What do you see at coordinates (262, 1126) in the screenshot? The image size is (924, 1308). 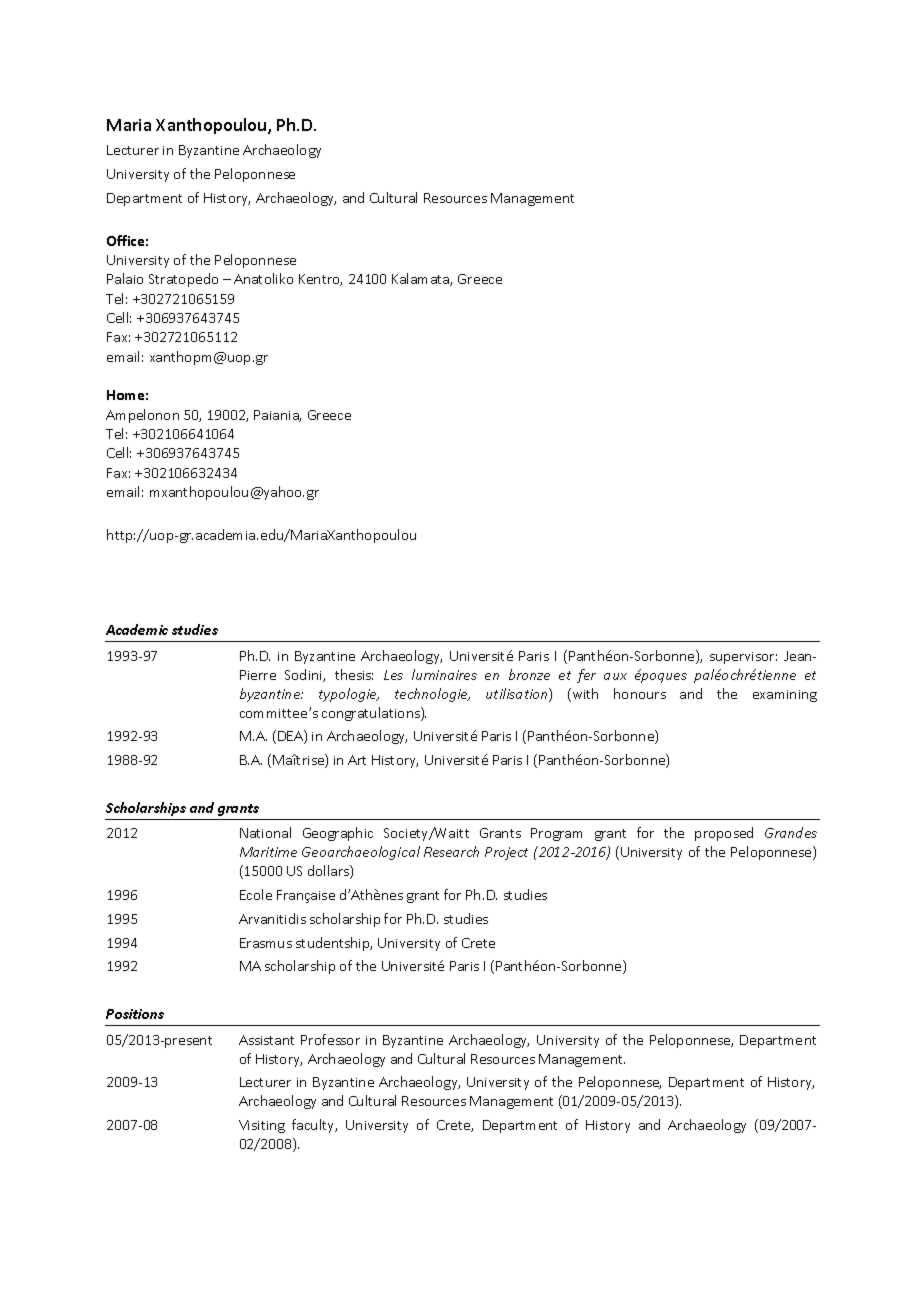 I see `Visiting` at bounding box center [262, 1126].
